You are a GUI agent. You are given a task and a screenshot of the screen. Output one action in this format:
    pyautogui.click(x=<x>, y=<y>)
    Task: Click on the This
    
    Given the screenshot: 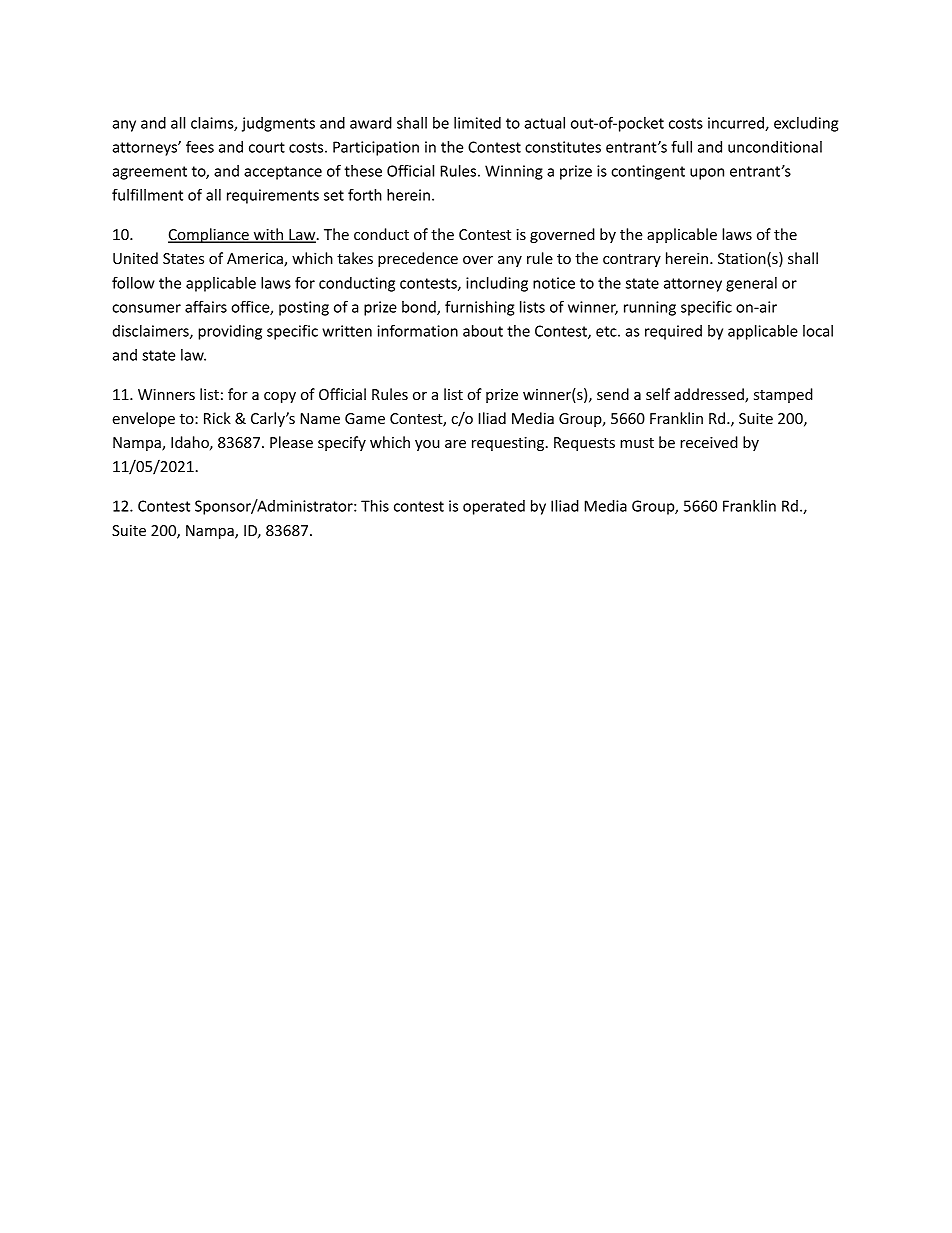 What is the action you would take?
    pyautogui.click(x=375, y=506)
